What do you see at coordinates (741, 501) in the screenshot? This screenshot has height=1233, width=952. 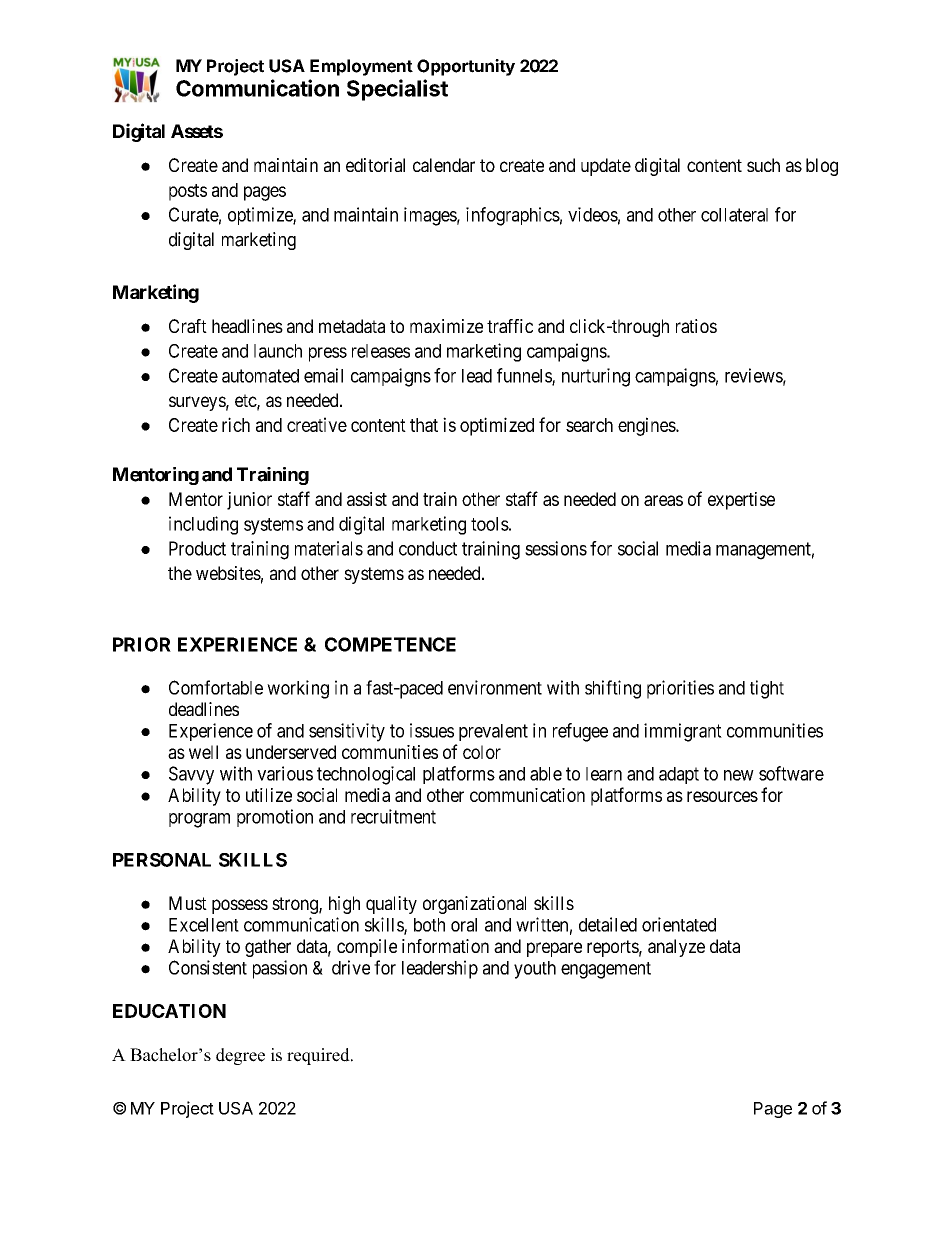 I see `expertise` at bounding box center [741, 501].
